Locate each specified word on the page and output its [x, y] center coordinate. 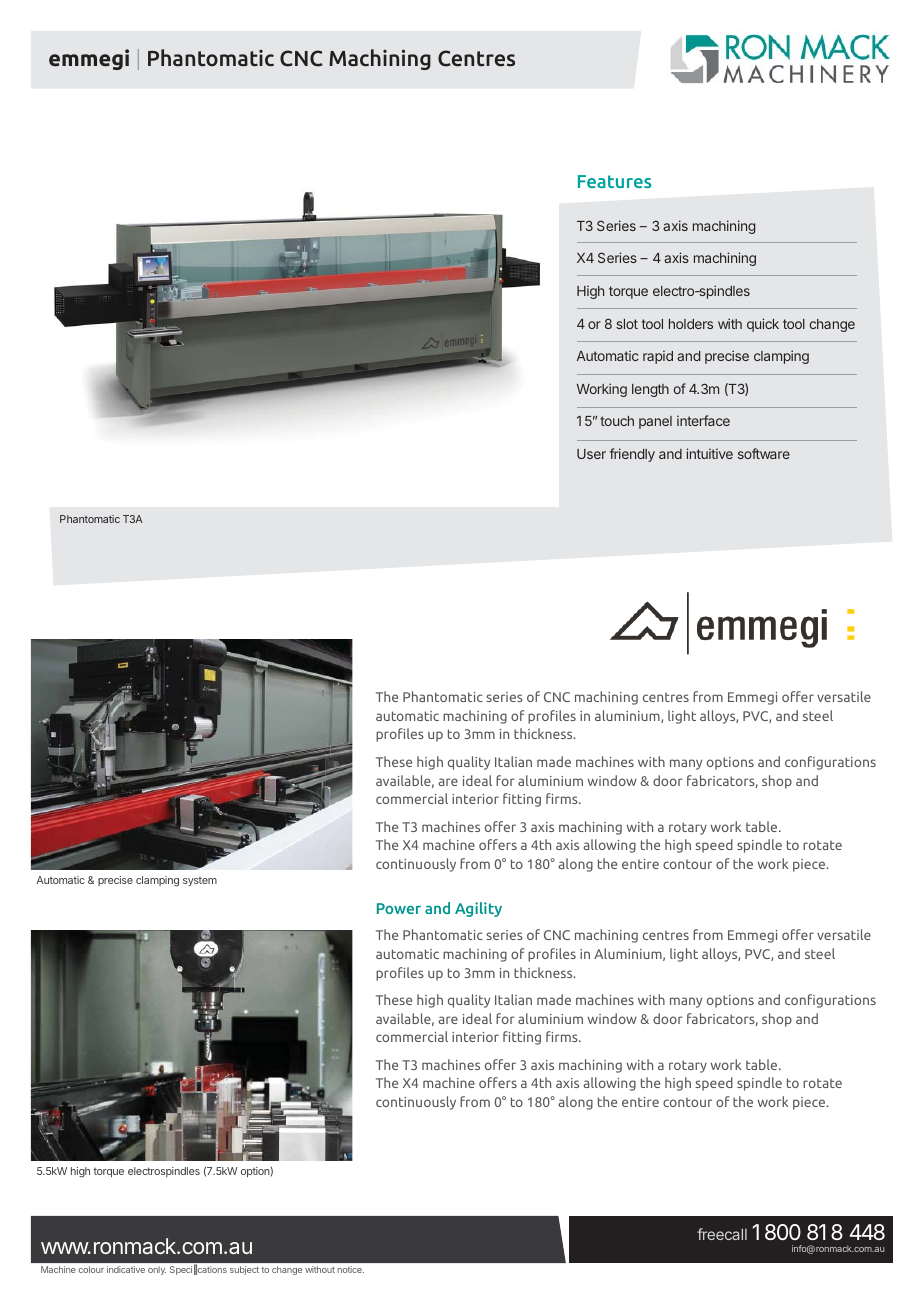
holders [691, 324]
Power [399, 908]
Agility [478, 909]
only [157, 1270]
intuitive [709, 453]
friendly [632, 455]
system [200, 881]
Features [614, 181]
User [591, 454]
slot [627, 324]
